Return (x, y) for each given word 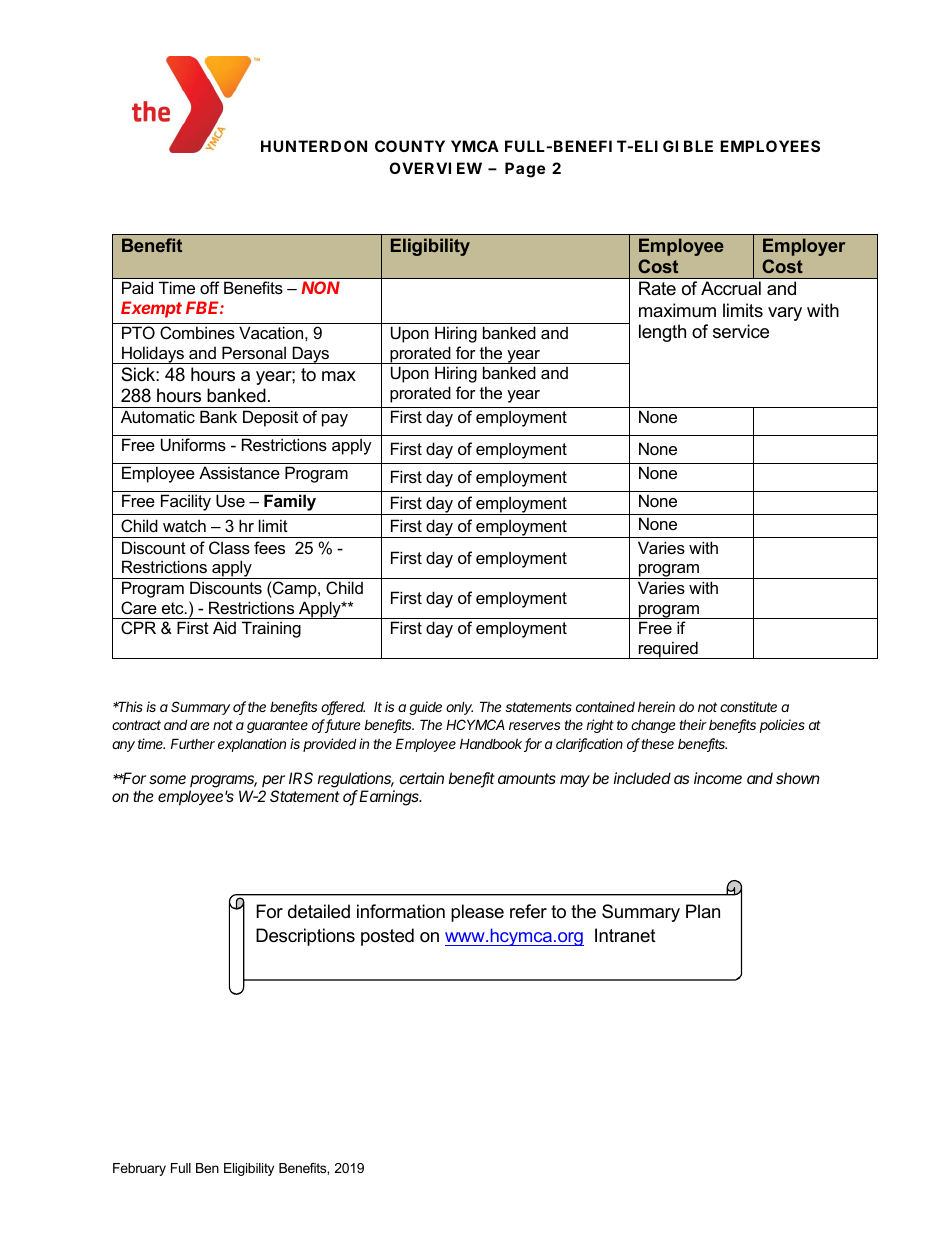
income (718, 778)
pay (335, 420)
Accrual (731, 288)
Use (230, 500)
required (668, 650)
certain (421, 778)
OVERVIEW (435, 168)
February (139, 1169)
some (167, 779)
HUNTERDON (314, 146)
